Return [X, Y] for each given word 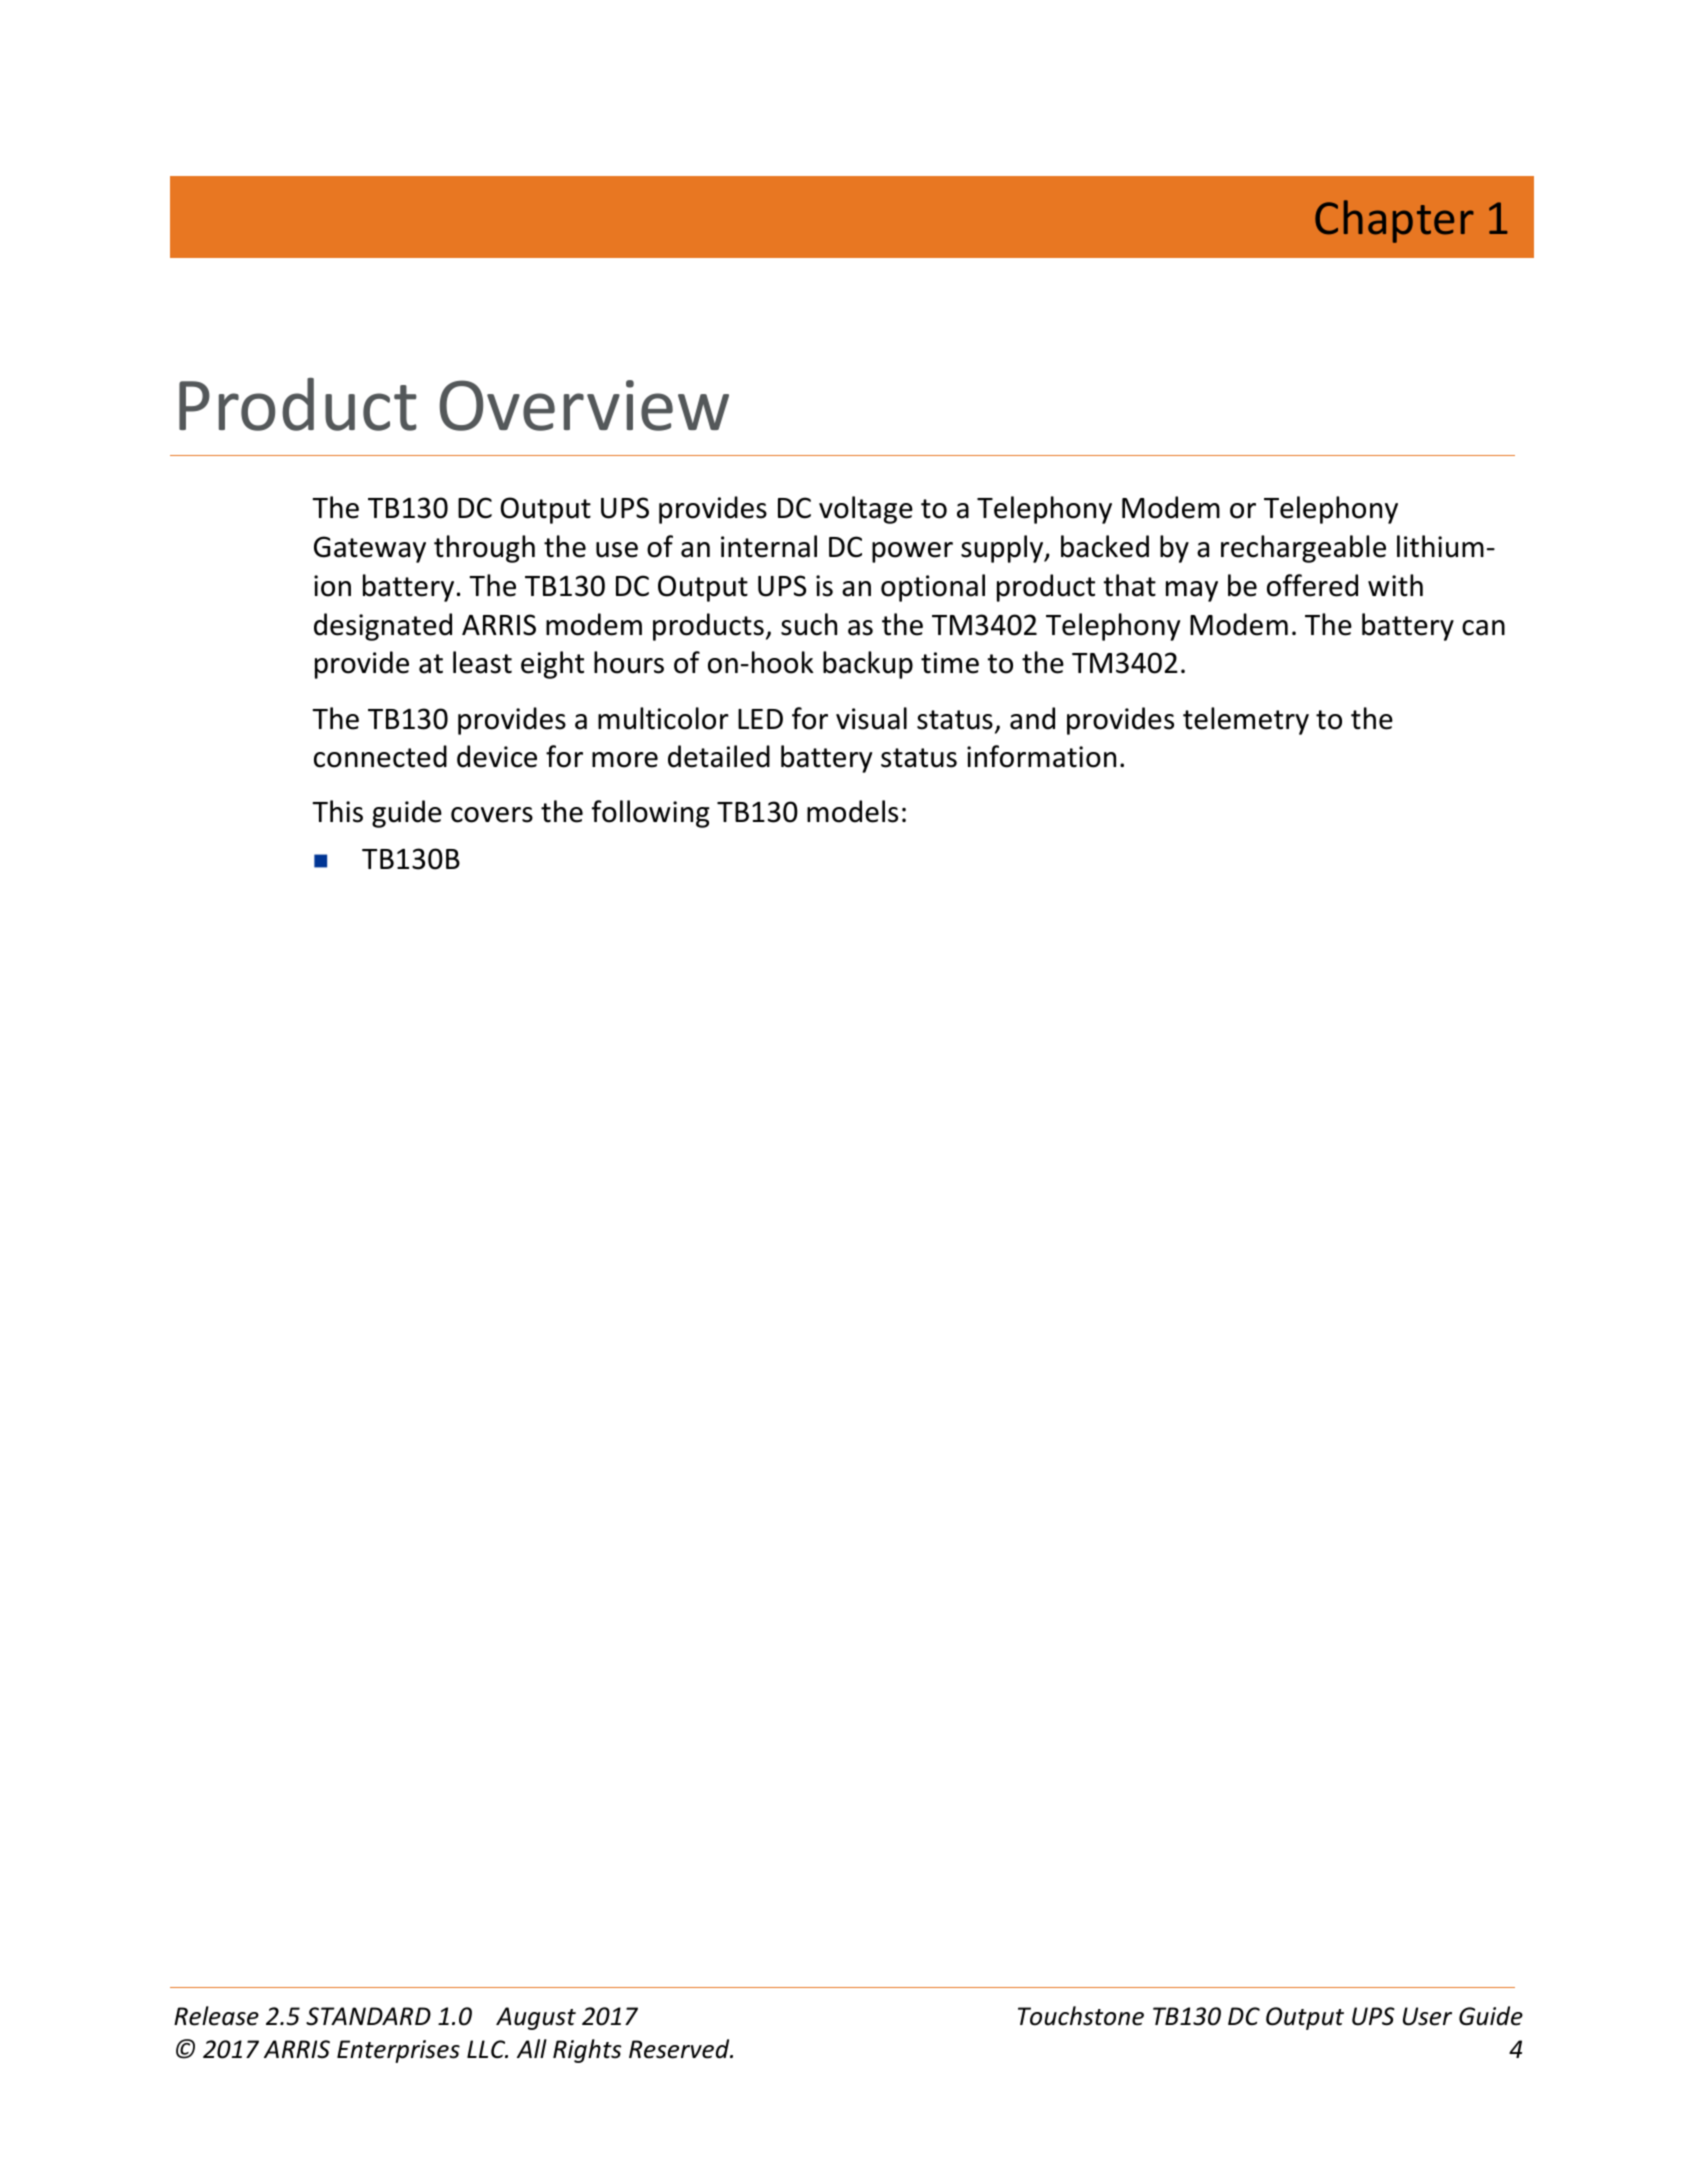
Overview [584, 405]
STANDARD [368, 2016]
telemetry [1246, 721]
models [852, 811]
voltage [866, 510]
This [337, 811]
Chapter [1394, 221]
